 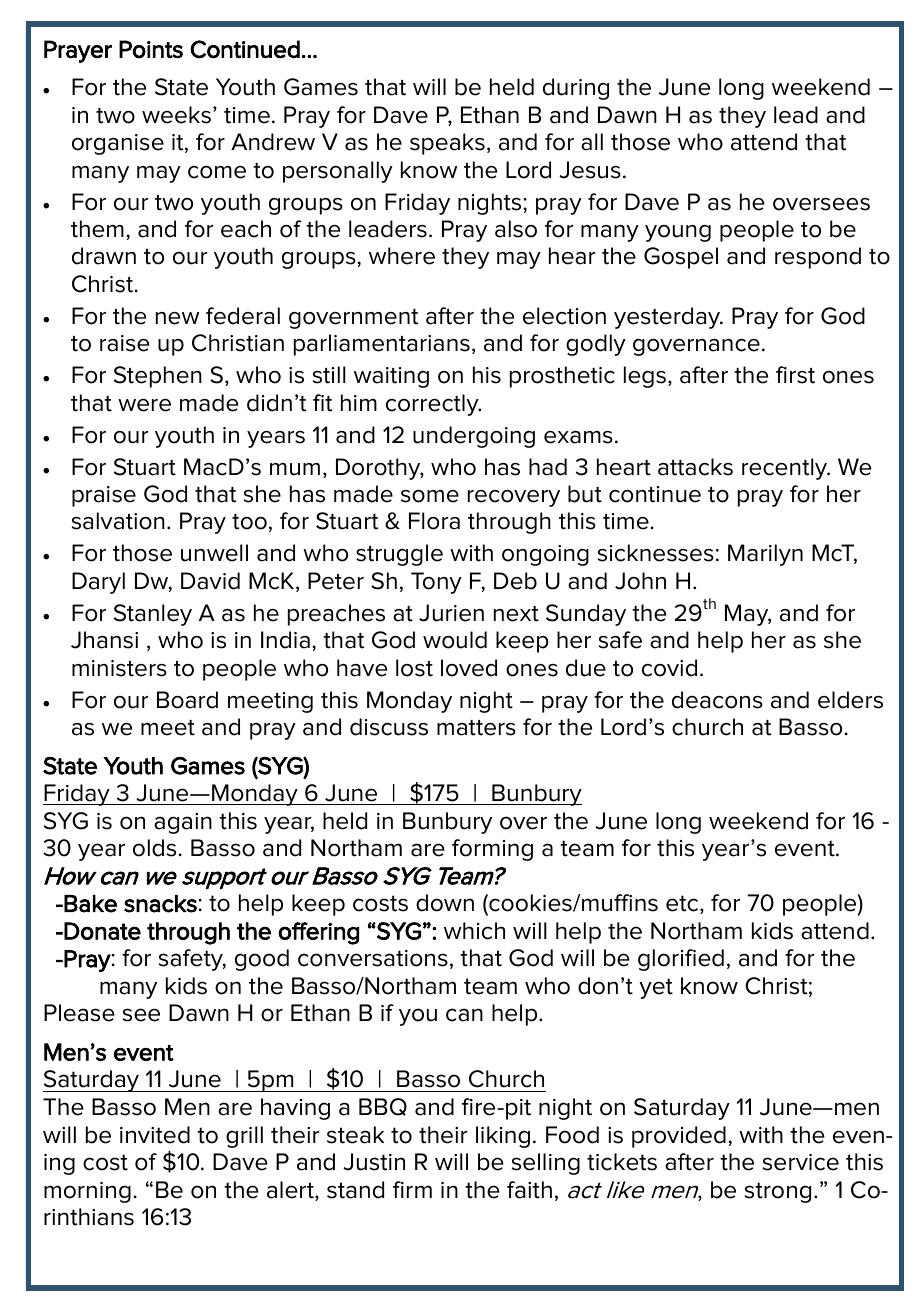 What do you see at coordinates (765, 555) in the screenshot?
I see `Marilyn` at bounding box center [765, 555].
